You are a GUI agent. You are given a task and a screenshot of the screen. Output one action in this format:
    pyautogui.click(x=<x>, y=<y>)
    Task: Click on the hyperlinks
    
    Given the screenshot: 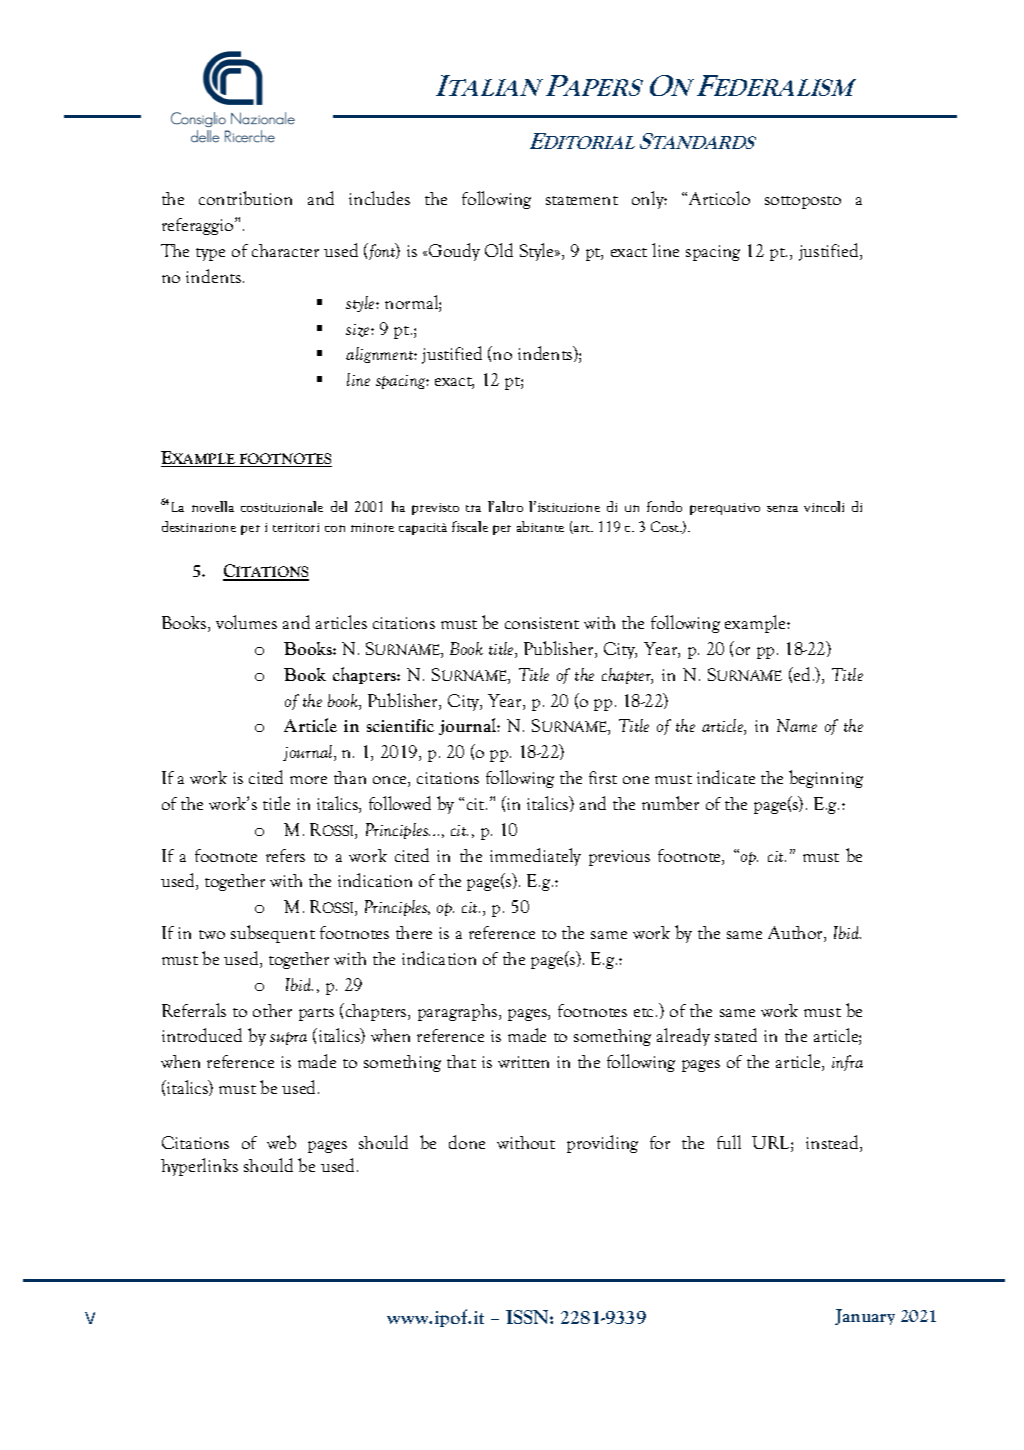 What is the action you would take?
    pyautogui.click(x=199, y=1167)
